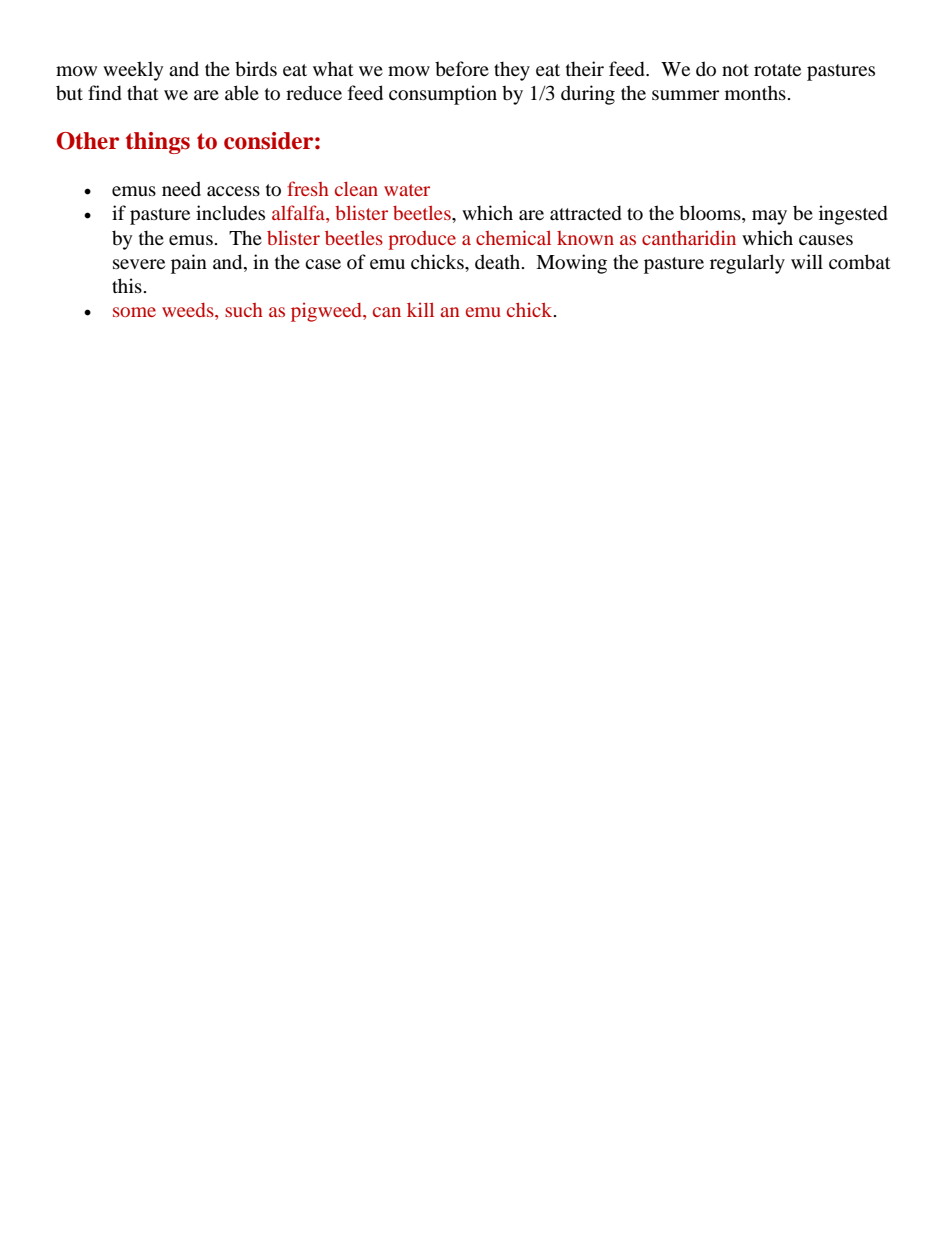  What do you see at coordinates (513, 237) in the screenshot?
I see `chemical` at bounding box center [513, 237].
